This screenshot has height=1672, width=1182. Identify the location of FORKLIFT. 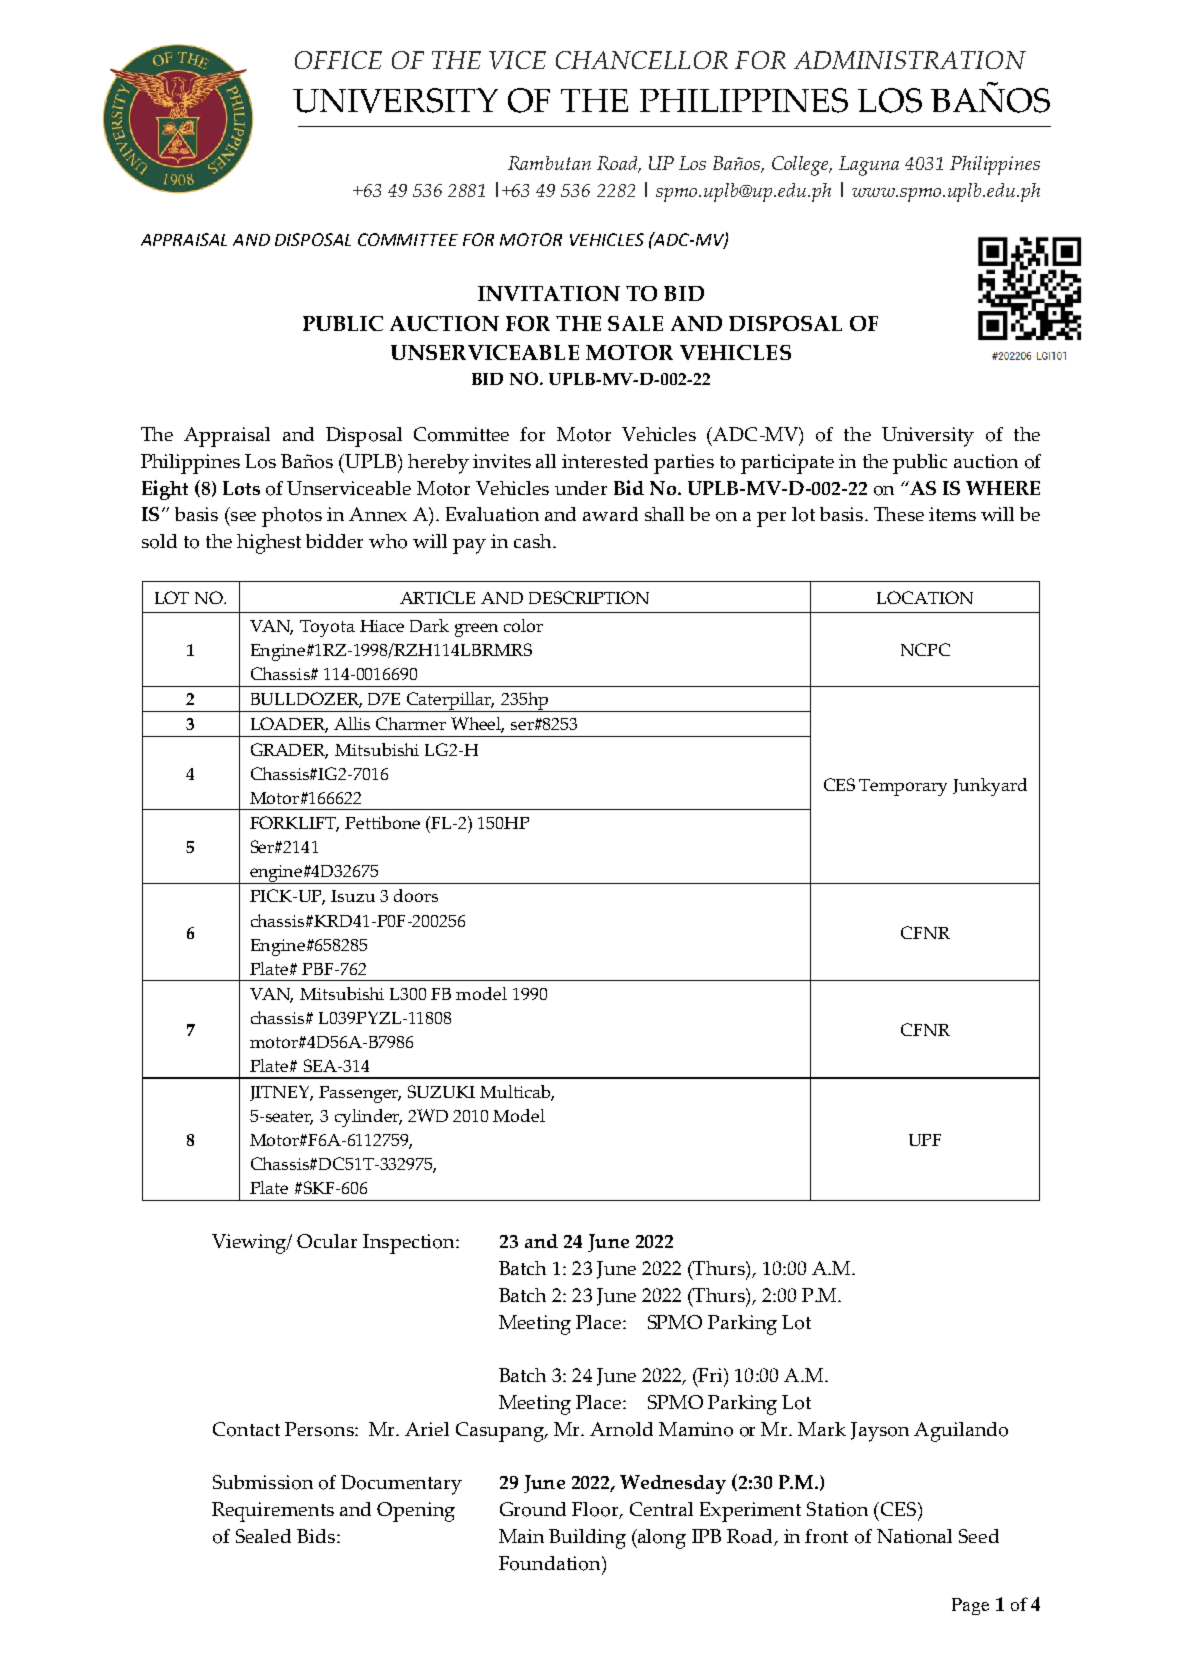
(294, 824).
